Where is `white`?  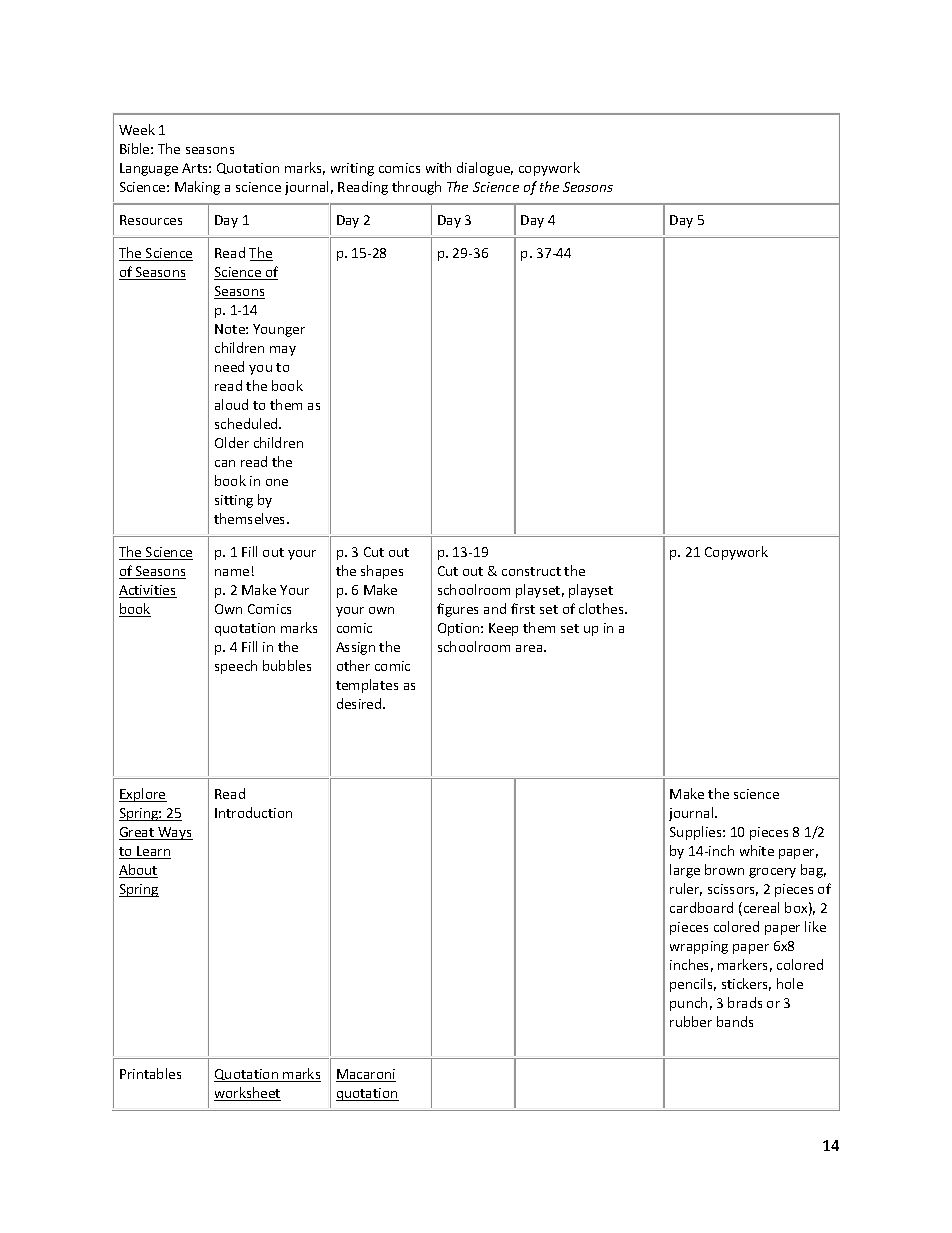 white is located at coordinates (757, 850).
